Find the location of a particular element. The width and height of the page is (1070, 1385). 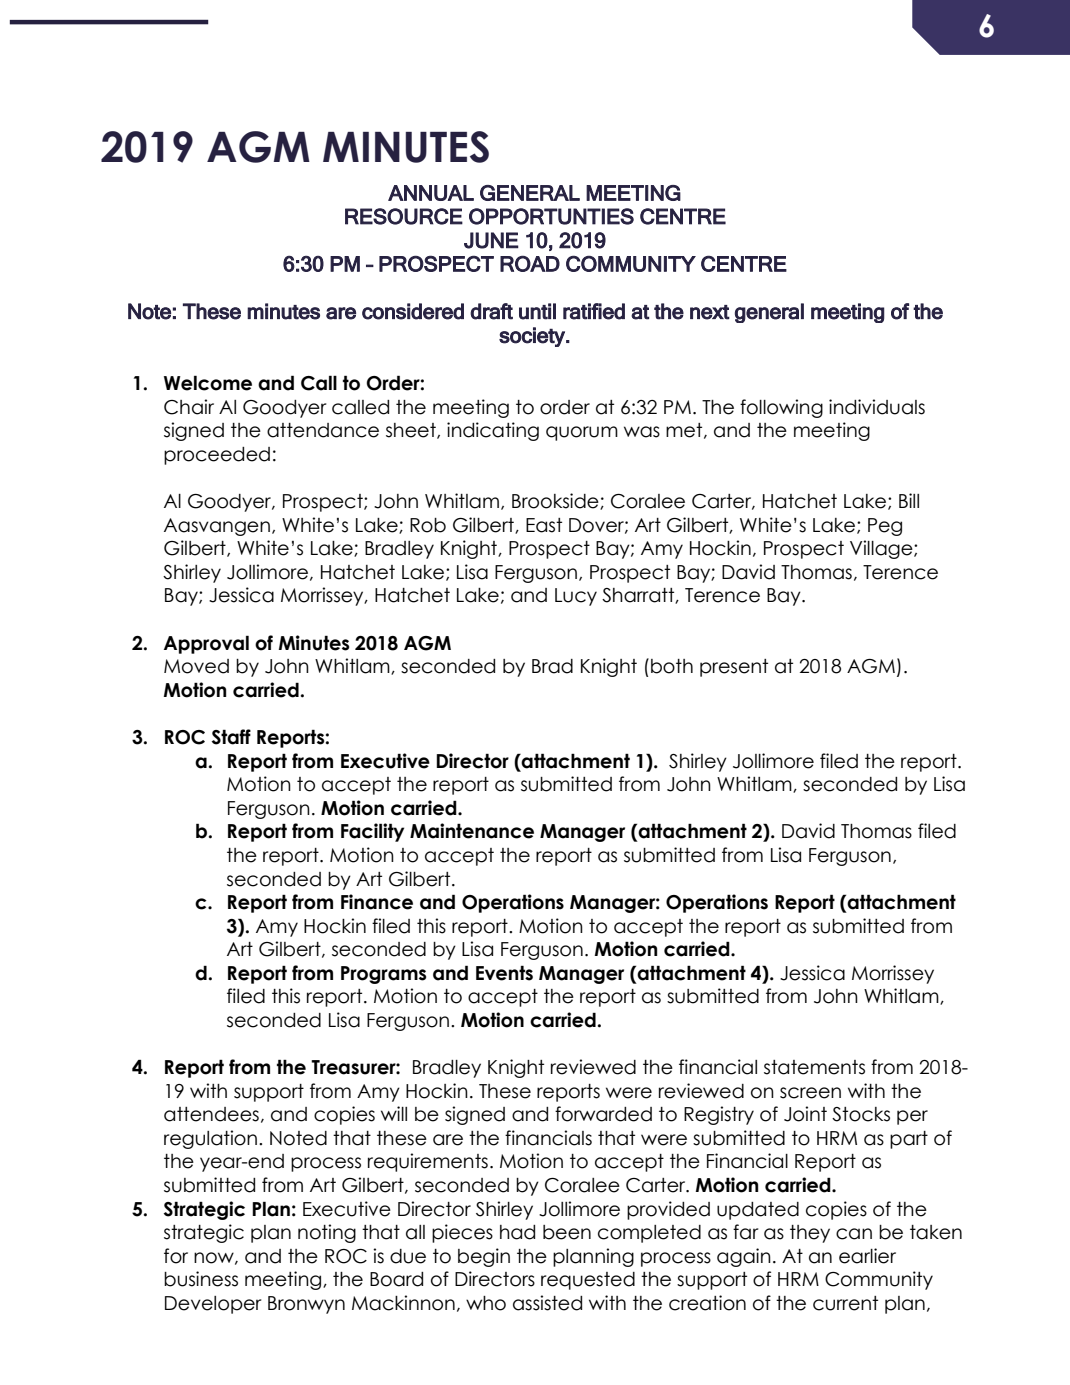

Bronwyn is located at coordinates (306, 1305).
